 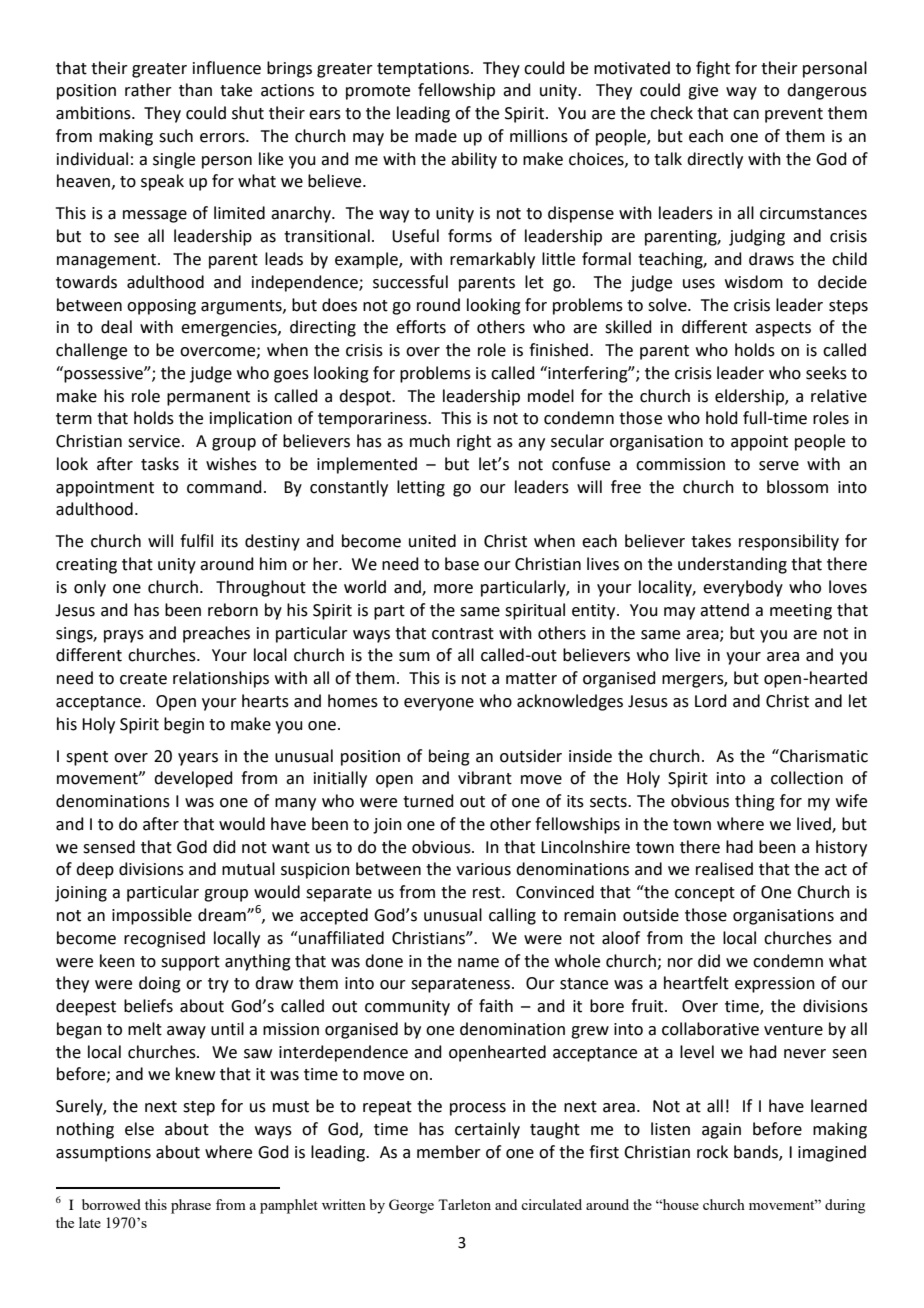 I want to click on can, so click(x=746, y=115).
